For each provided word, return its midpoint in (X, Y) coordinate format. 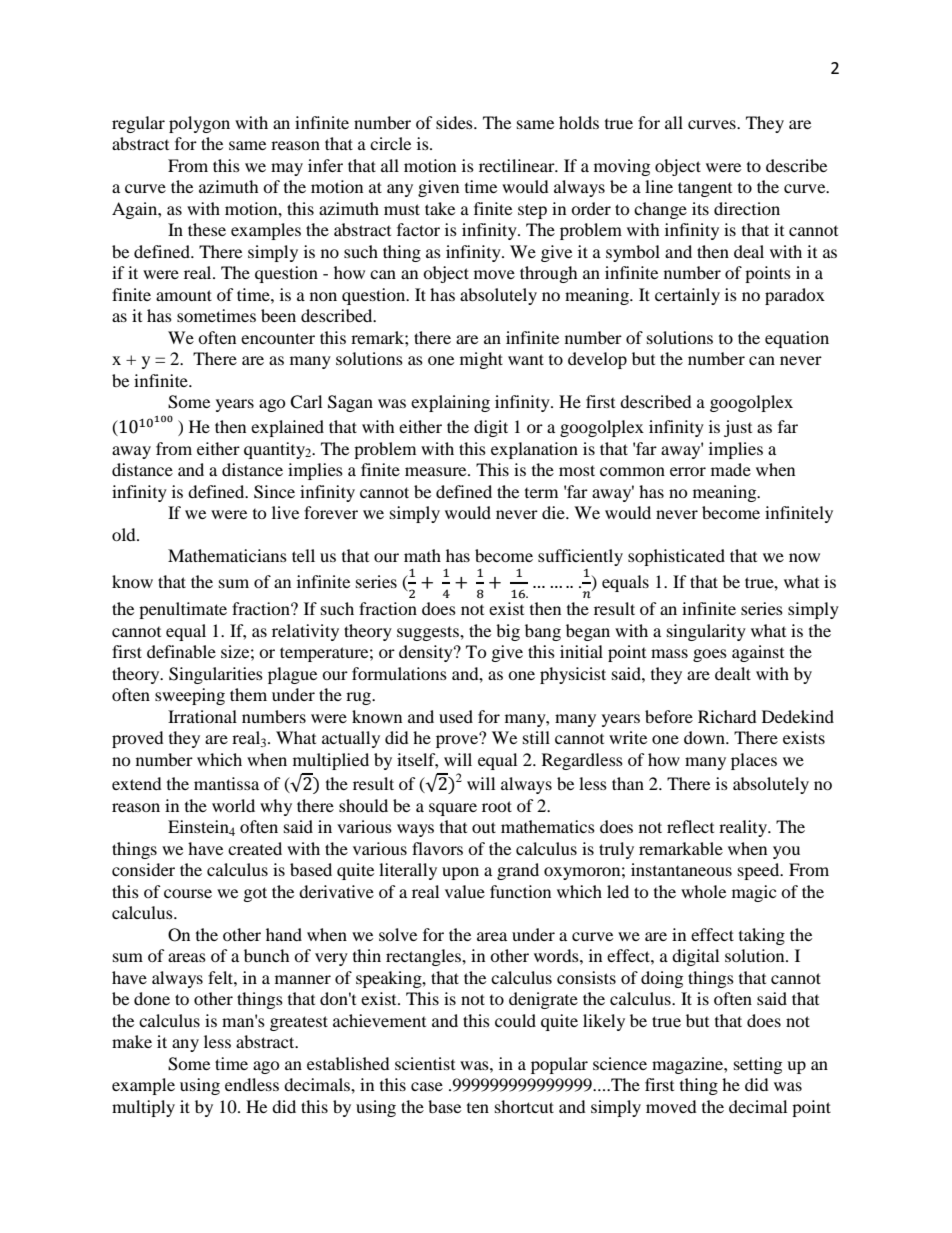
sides (455, 122)
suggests (429, 633)
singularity (706, 632)
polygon (199, 124)
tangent (705, 189)
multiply (143, 1108)
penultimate (183, 610)
